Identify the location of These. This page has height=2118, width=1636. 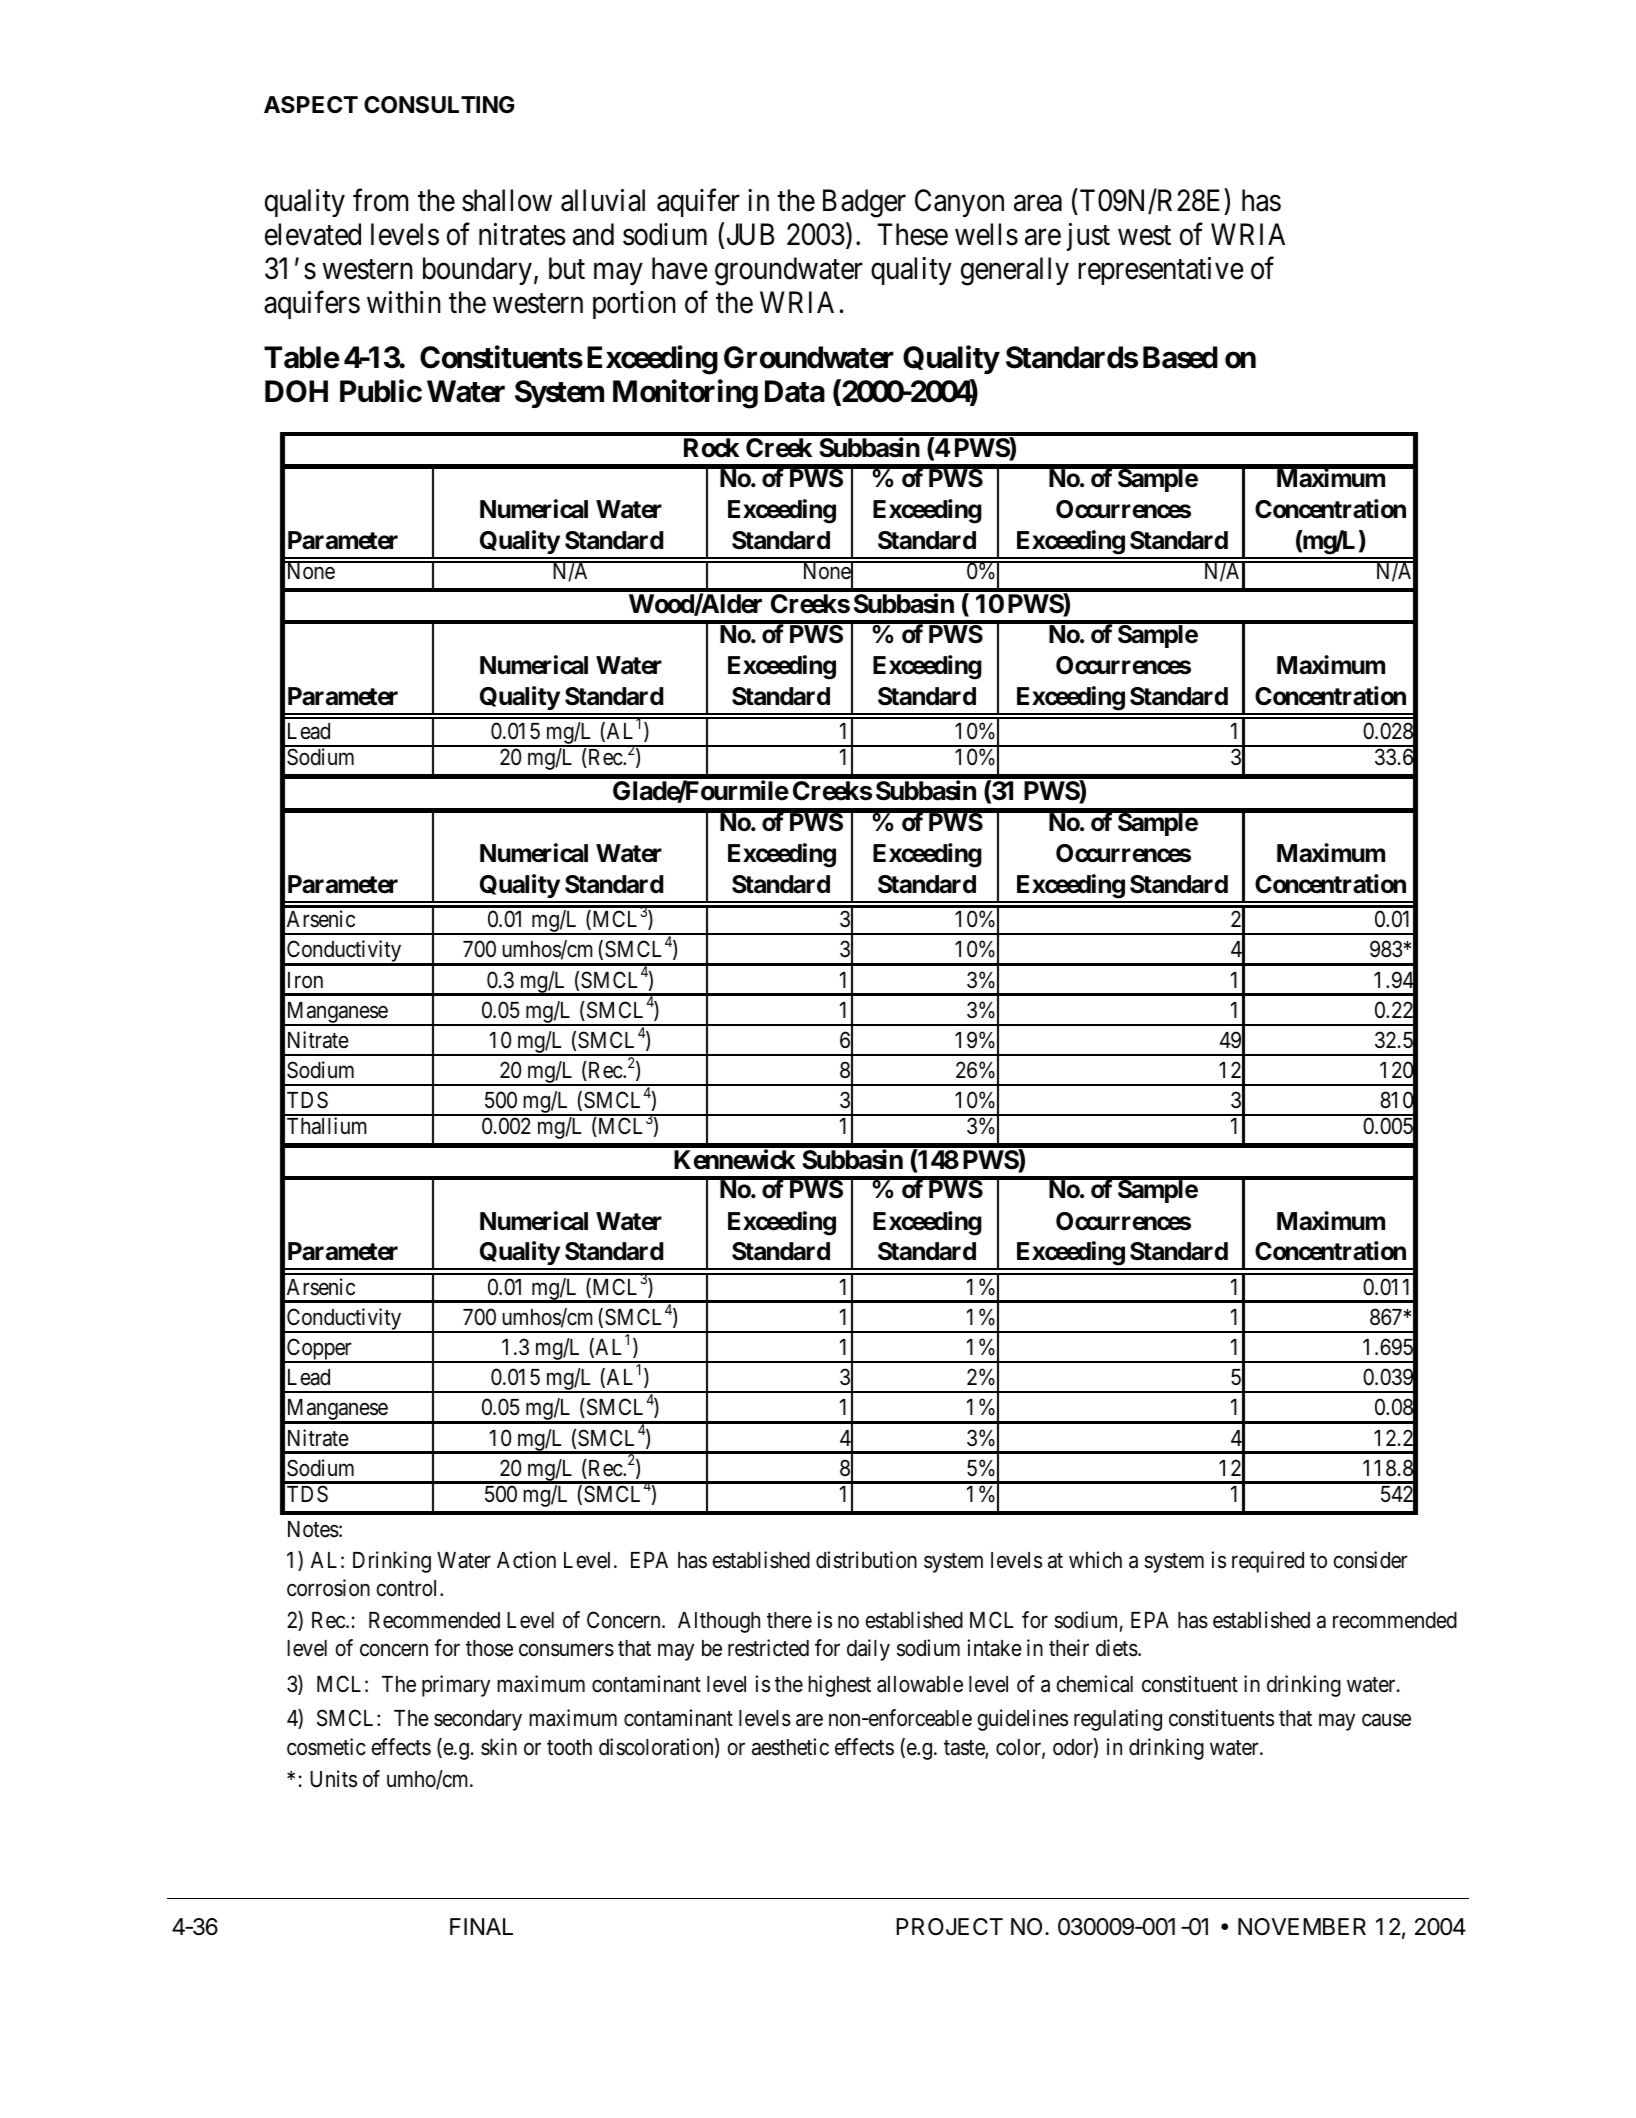
(912, 234).
